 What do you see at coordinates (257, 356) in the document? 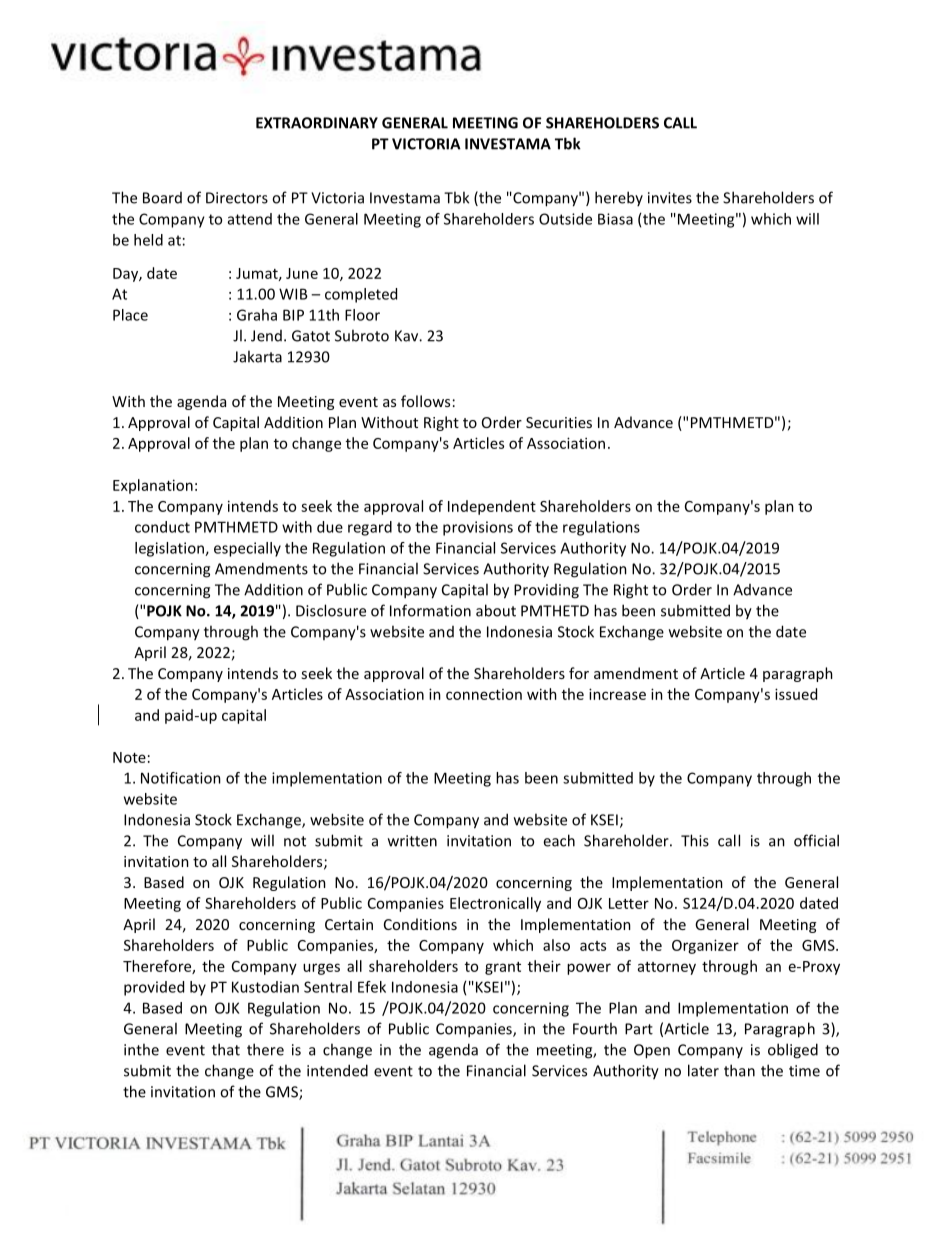
I see `Jakarta` at bounding box center [257, 356].
